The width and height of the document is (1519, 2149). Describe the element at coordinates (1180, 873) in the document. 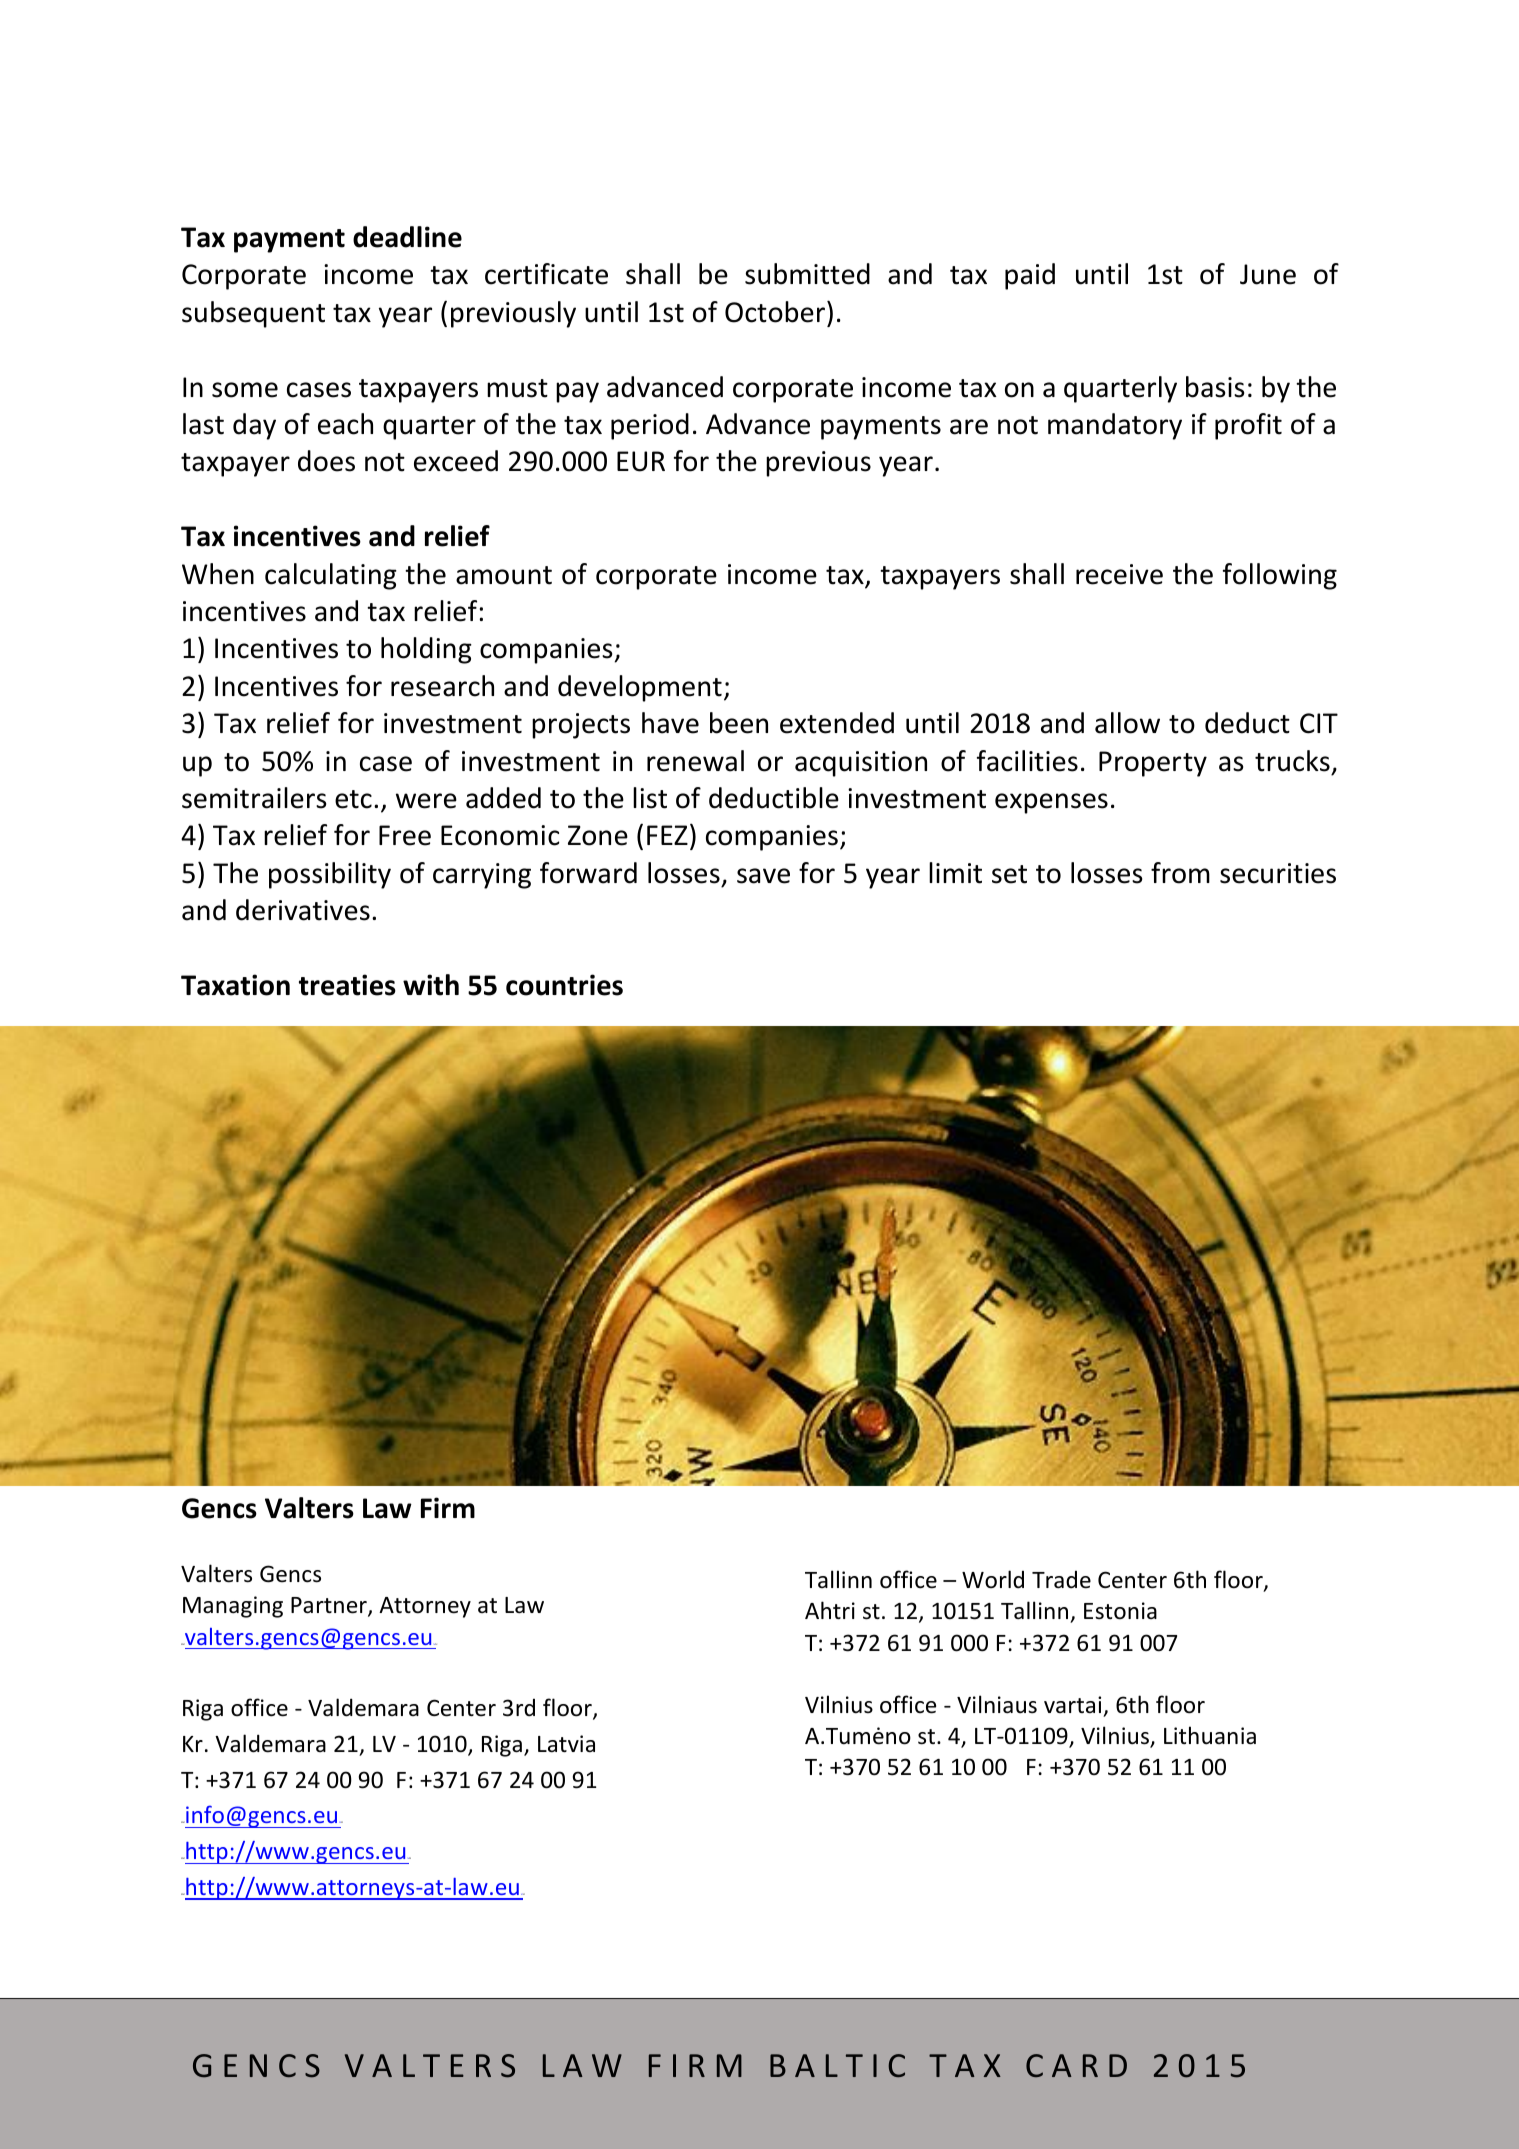

I see `from` at that location.
